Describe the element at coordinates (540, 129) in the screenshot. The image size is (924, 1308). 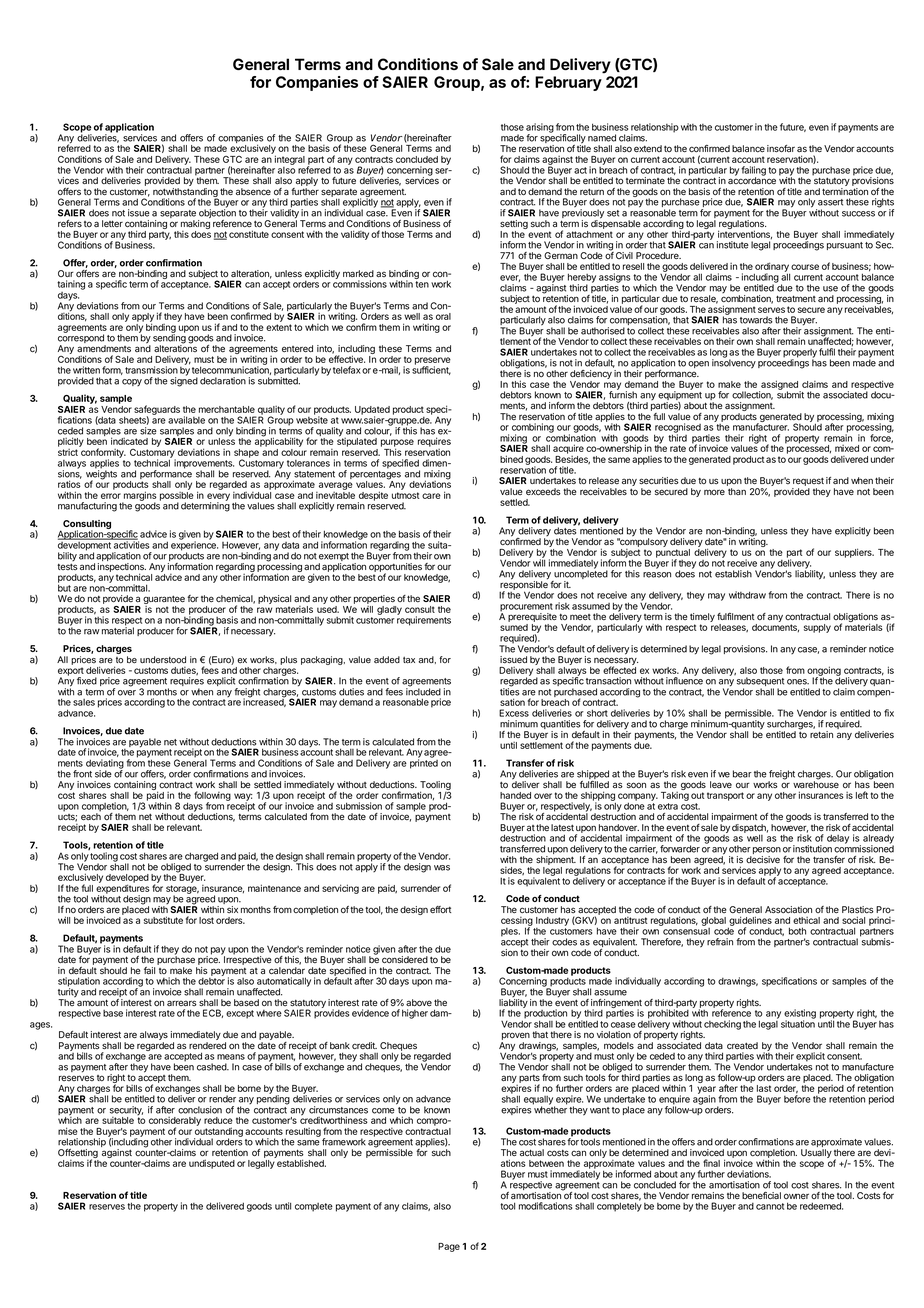
I see `arising` at that location.
